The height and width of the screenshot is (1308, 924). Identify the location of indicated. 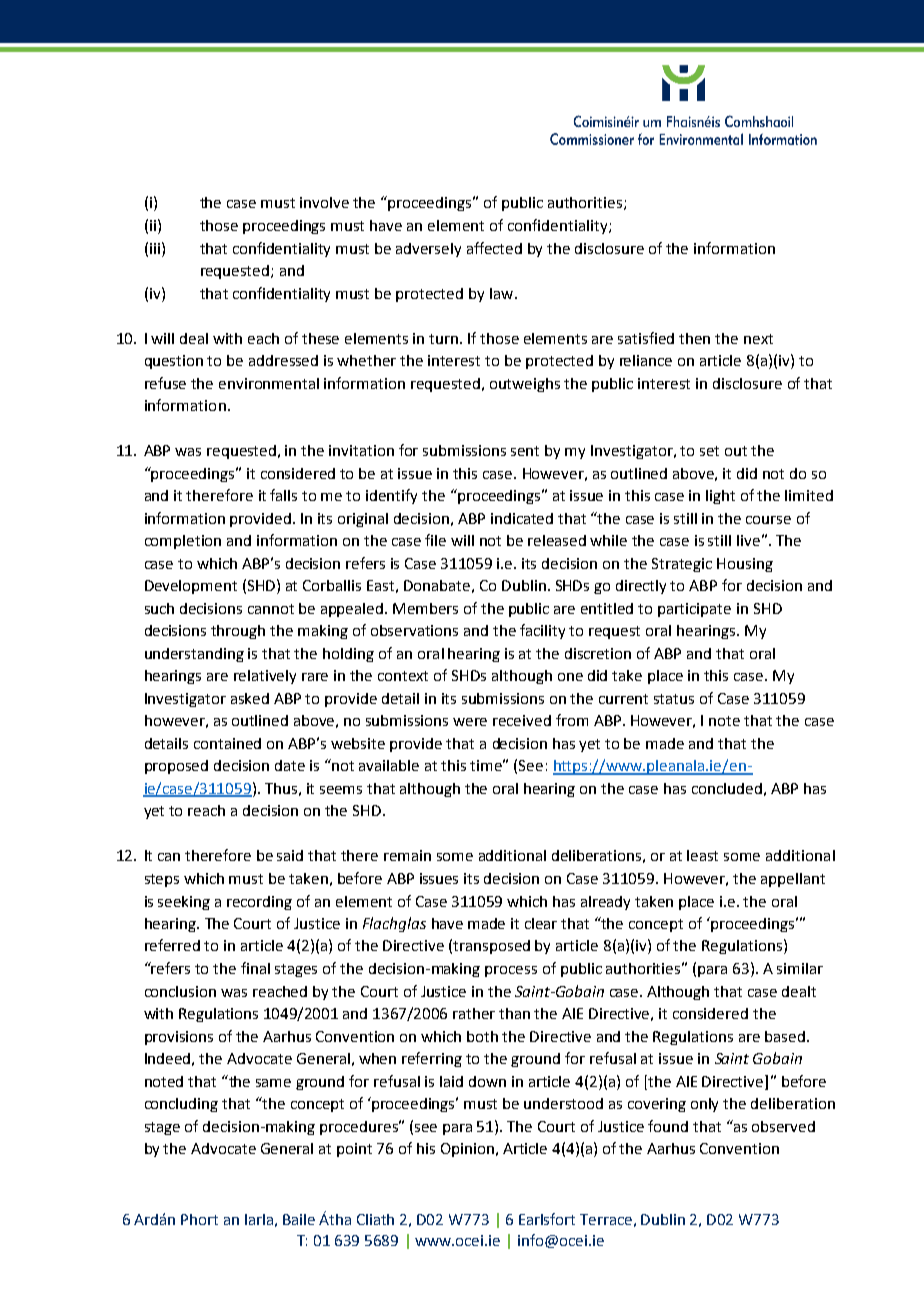
(522, 518).
